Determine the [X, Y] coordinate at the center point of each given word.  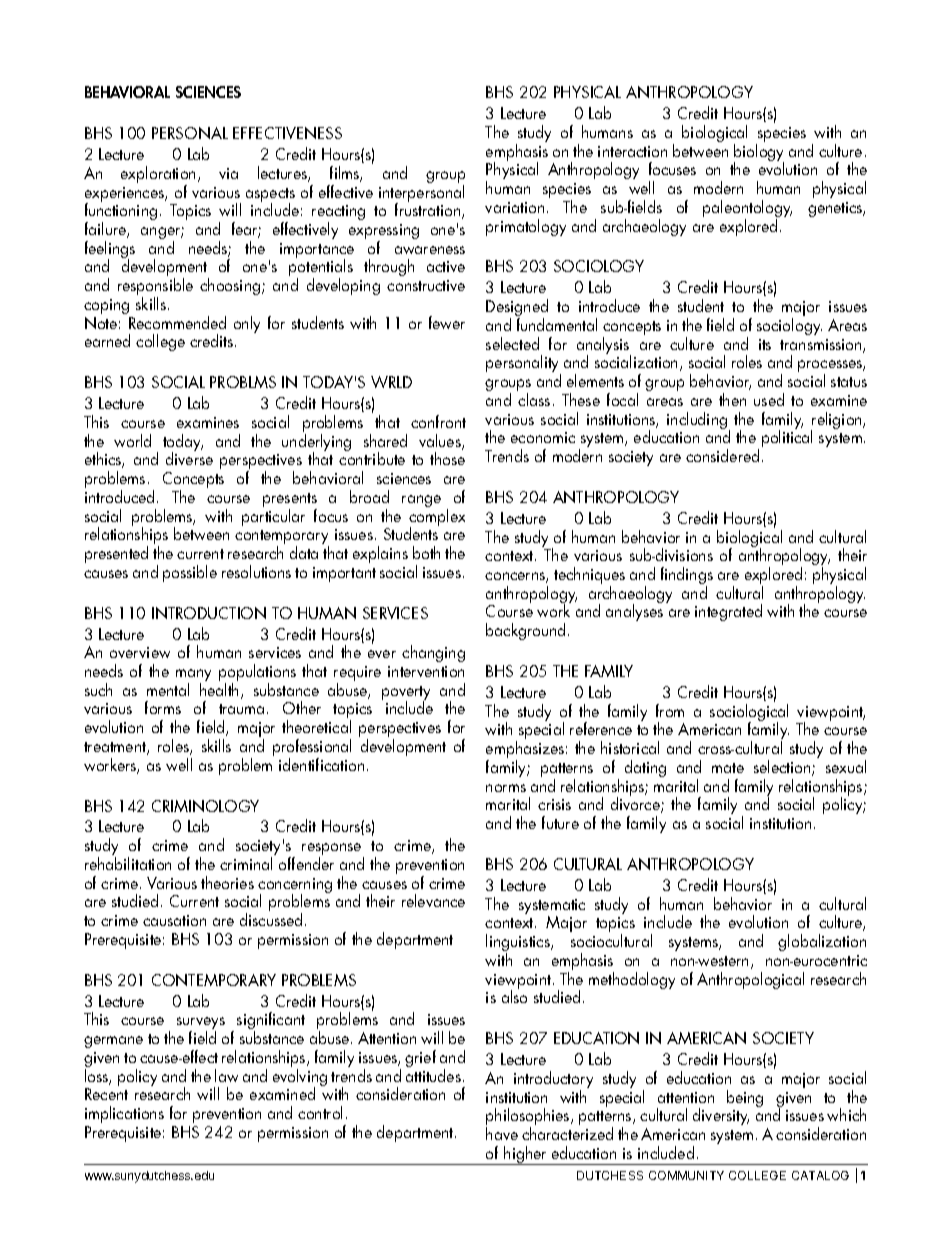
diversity [721, 1116]
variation [514, 207]
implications [124, 1114]
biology [759, 154]
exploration [158, 176]
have [502, 1133]
